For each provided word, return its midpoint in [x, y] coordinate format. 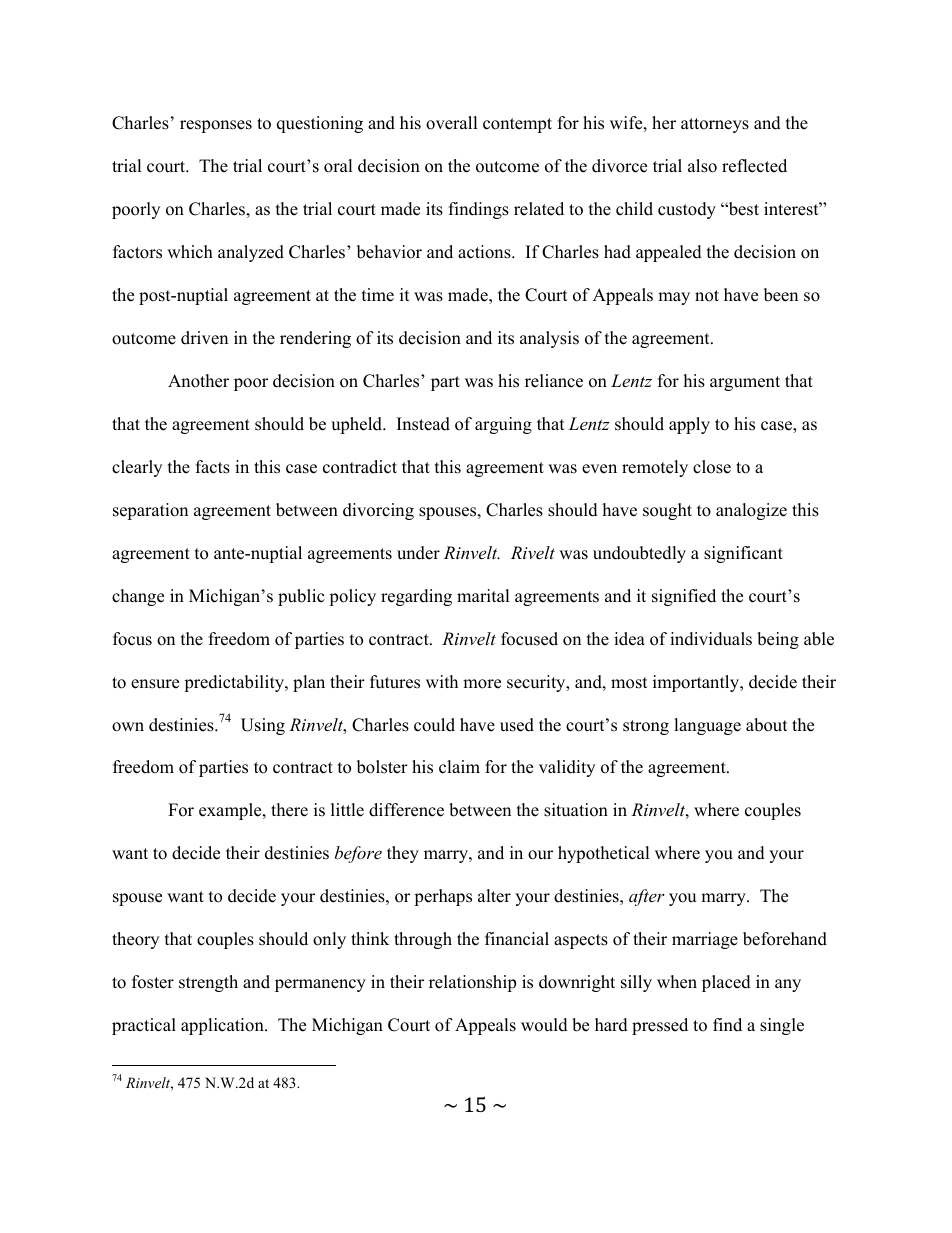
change [138, 597]
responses [216, 126]
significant [743, 554]
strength [208, 983]
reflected [754, 166]
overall [452, 123]
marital [483, 595]
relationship [472, 983]
